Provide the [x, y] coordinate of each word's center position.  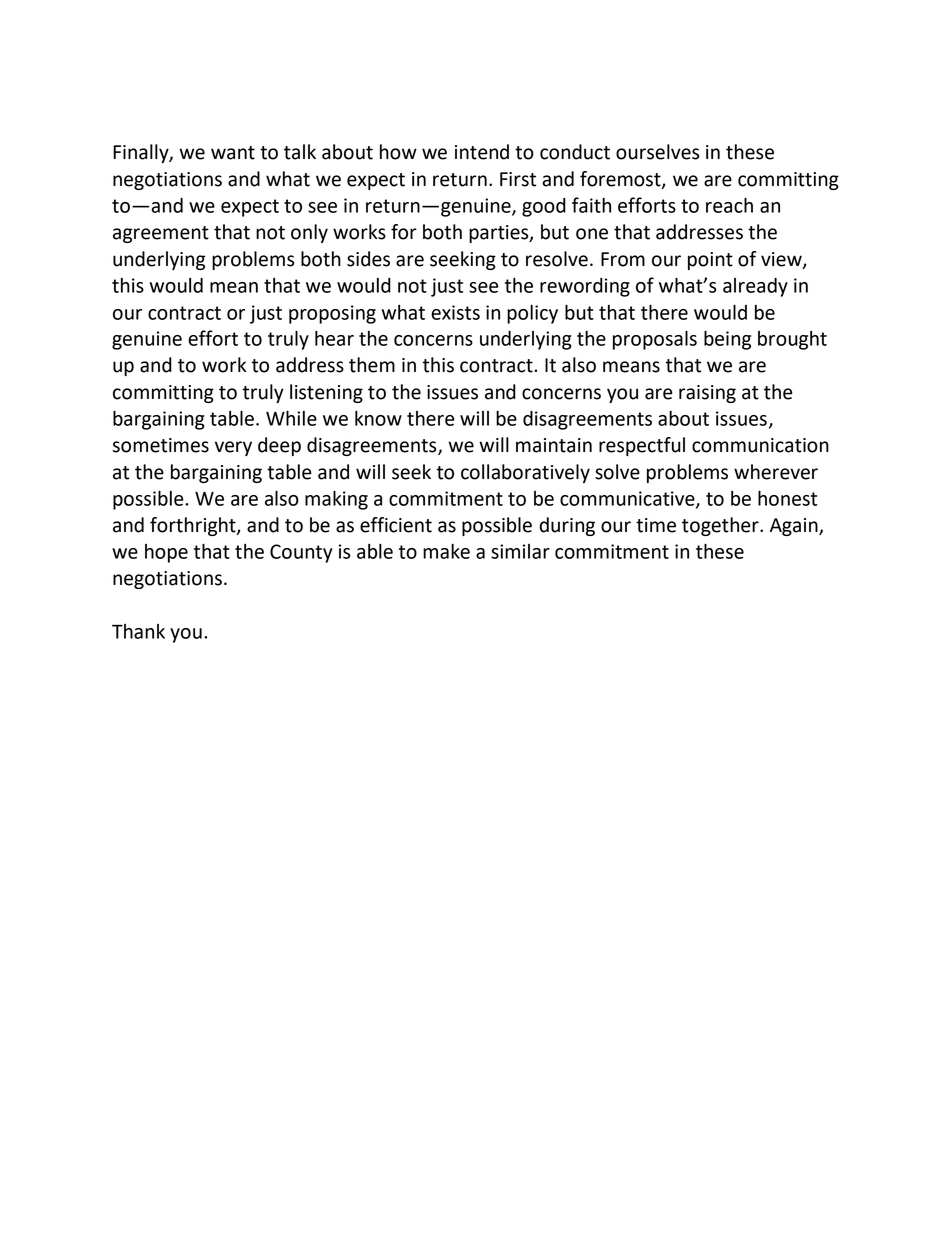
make [446, 551]
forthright [194, 526]
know [378, 418]
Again [795, 527]
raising [707, 394]
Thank [138, 631]
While [291, 418]
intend [482, 152]
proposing [332, 314]
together [721, 526]
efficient [396, 525]
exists [455, 312]
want [233, 153]
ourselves [657, 152]
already [755, 287]
